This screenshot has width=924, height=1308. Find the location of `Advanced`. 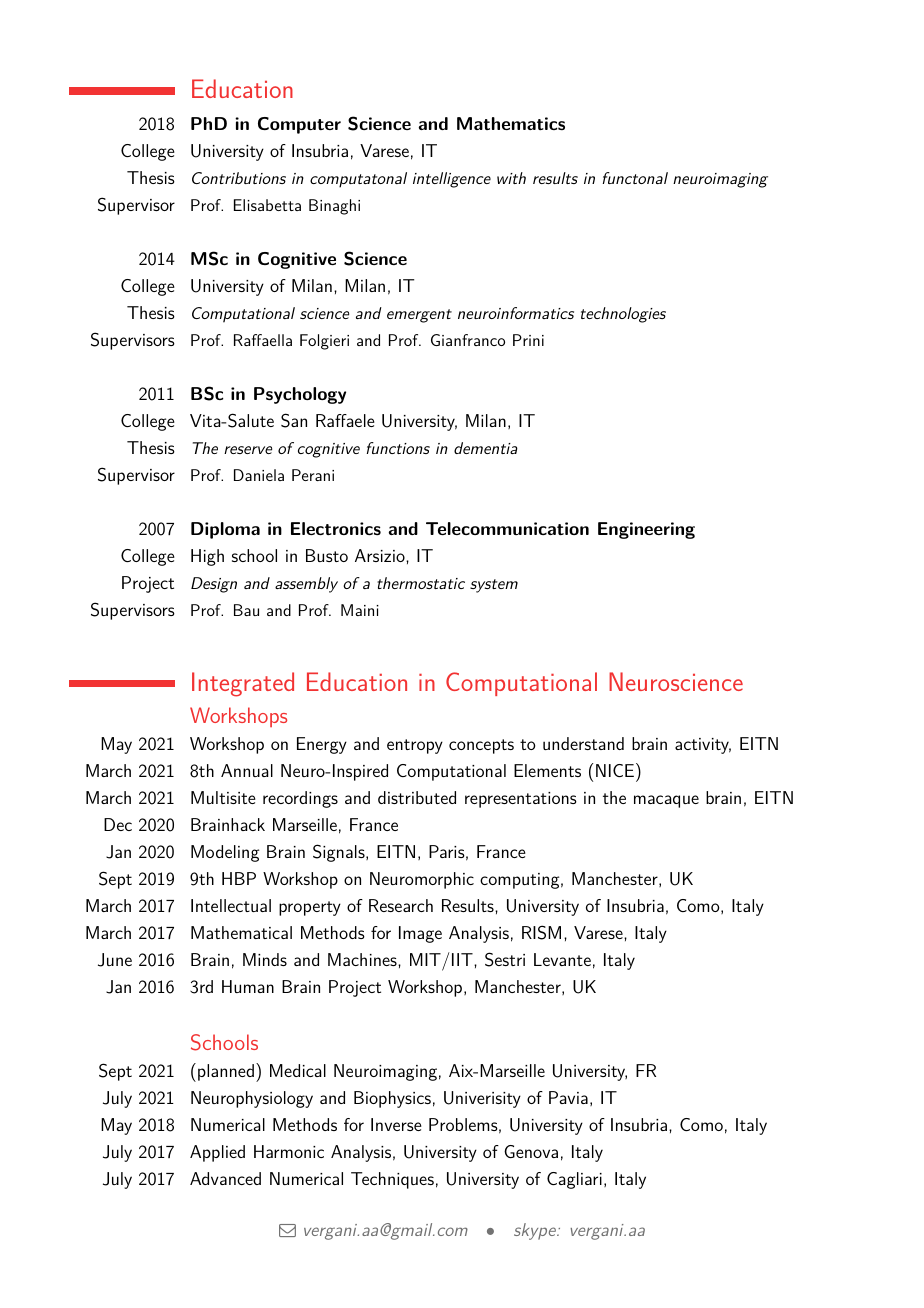

Advanced is located at coordinates (225, 1178).
